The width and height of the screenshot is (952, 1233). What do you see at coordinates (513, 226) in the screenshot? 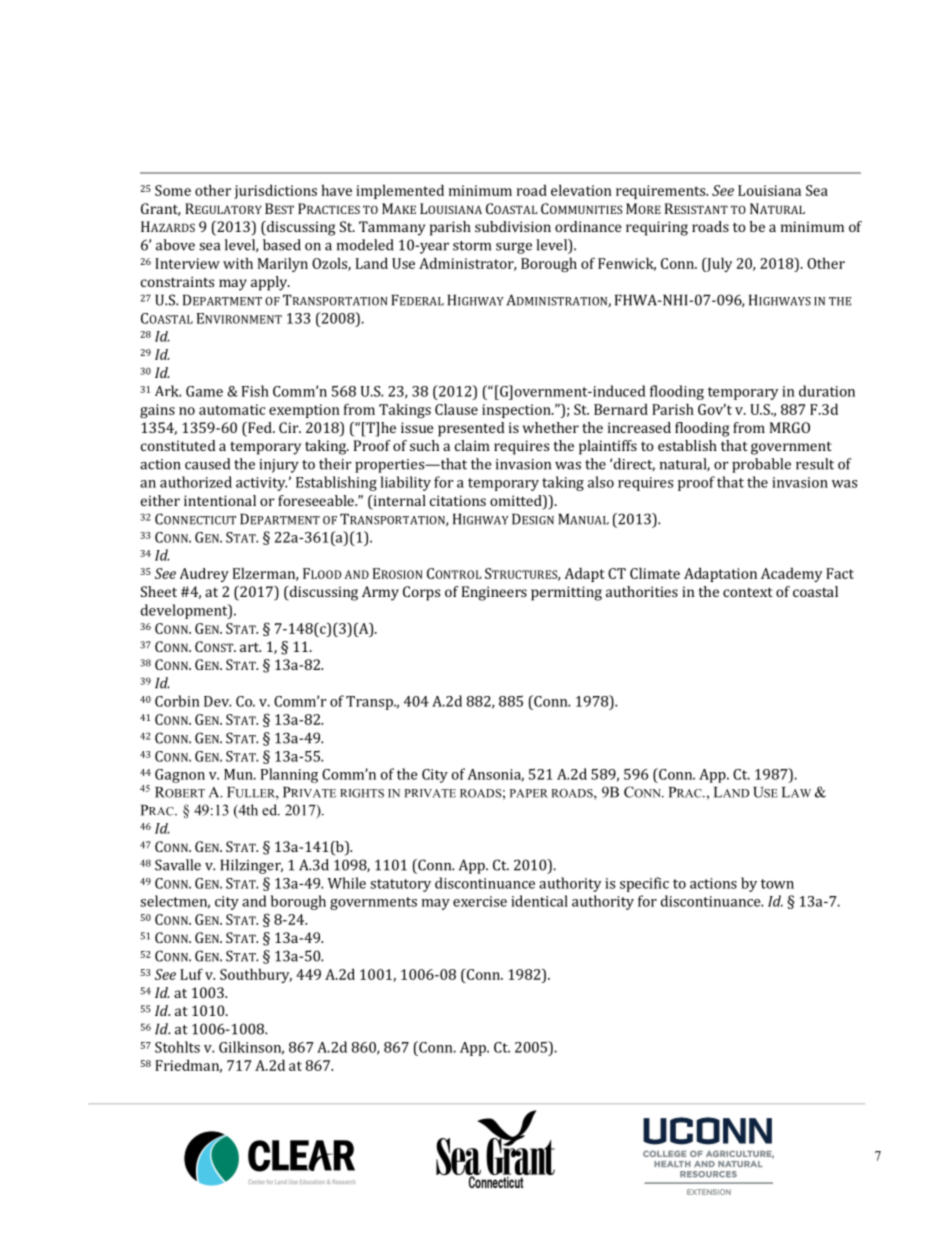
I see `subdivision` at bounding box center [513, 226].
